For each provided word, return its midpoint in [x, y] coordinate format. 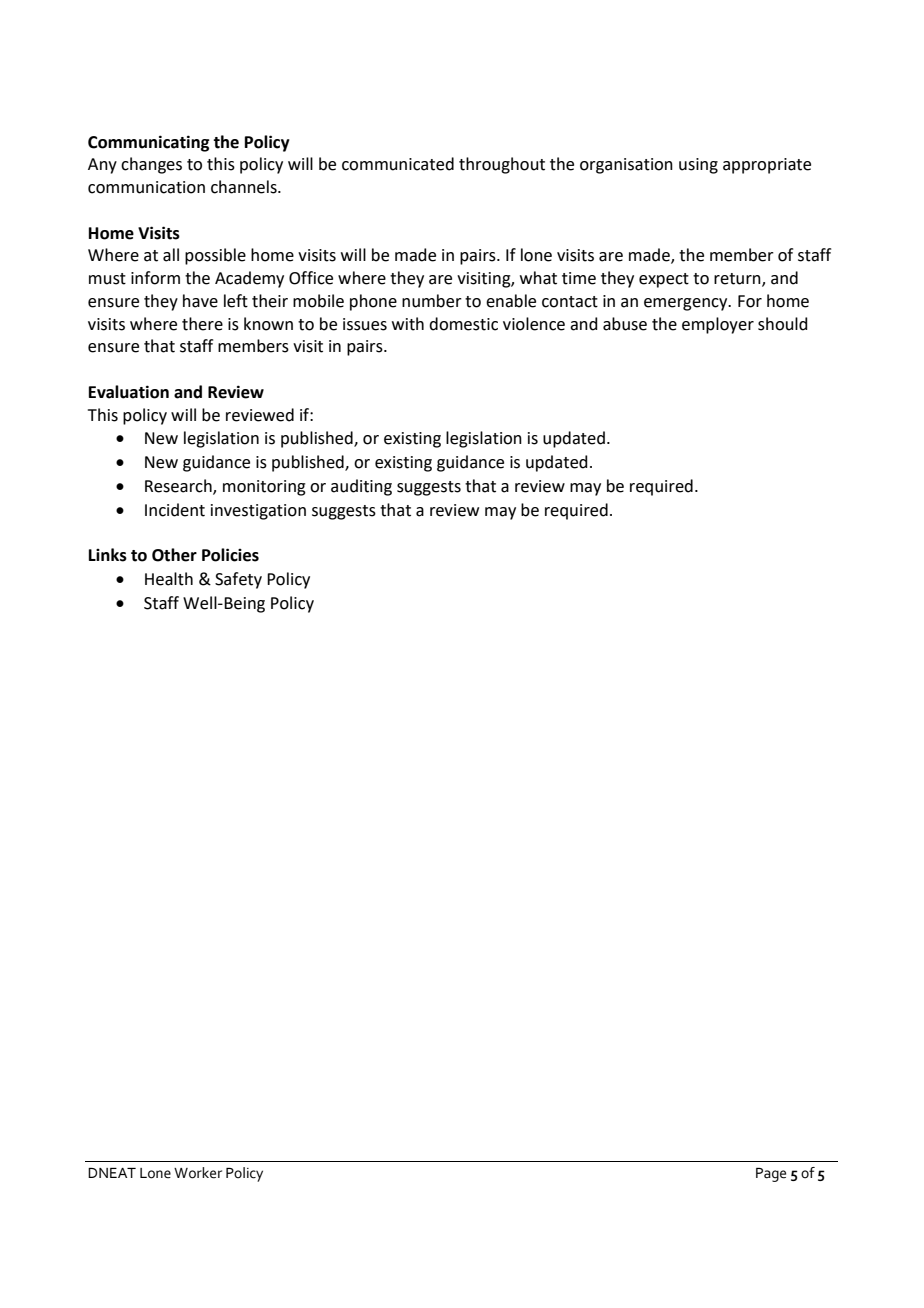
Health [169, 579]
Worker [198, 1173]
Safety [238, 580]
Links [108, 555]
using [698, 166]
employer [718, 325]
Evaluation [129, 392]
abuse [625, 324]
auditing [361, 487]
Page [771, 1175]
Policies [230, 555]
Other [174, 555]
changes [151, 165]
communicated [398, 164]
